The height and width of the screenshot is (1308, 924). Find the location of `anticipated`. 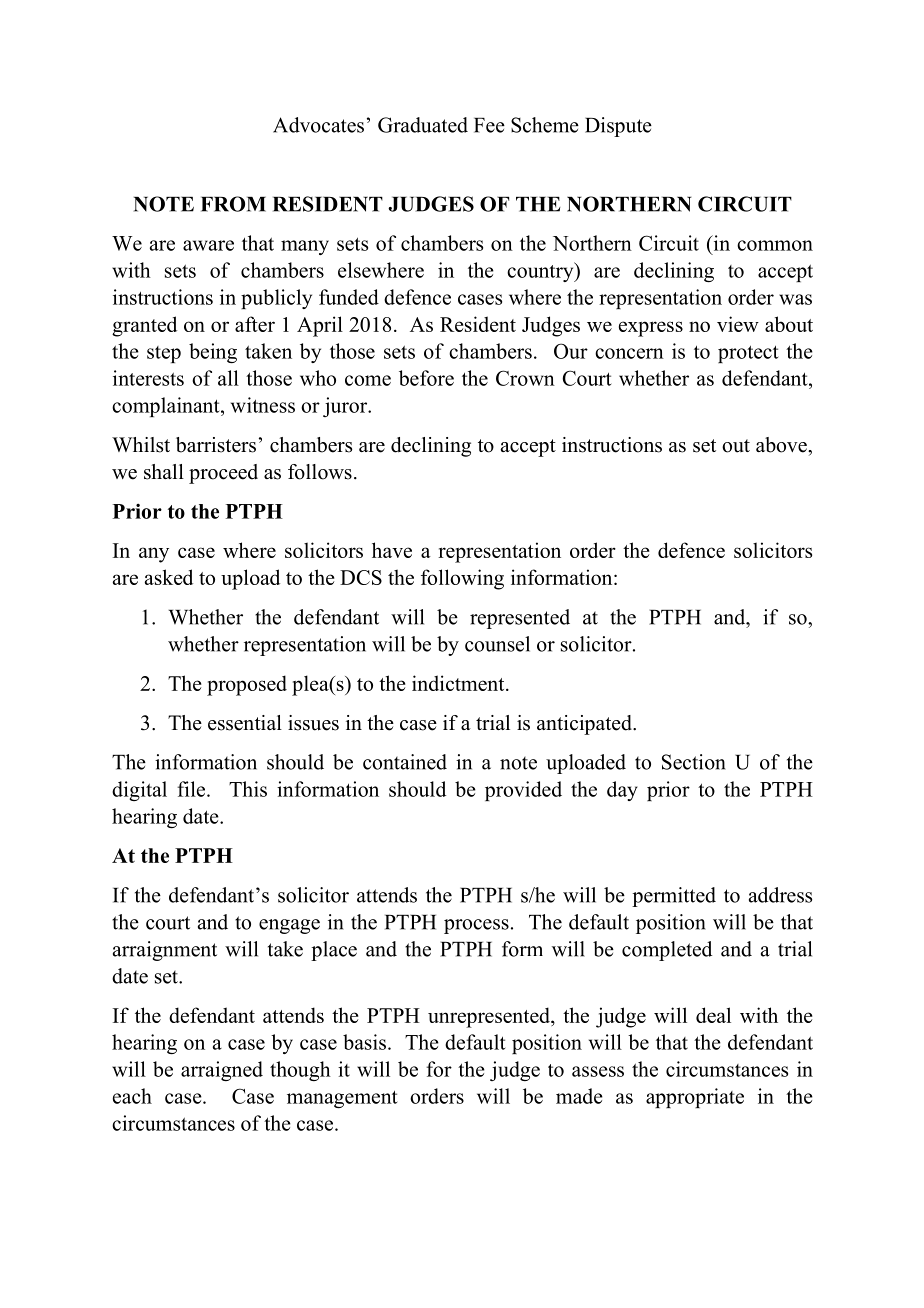

anticipated is located at coordinates (585, 725).
